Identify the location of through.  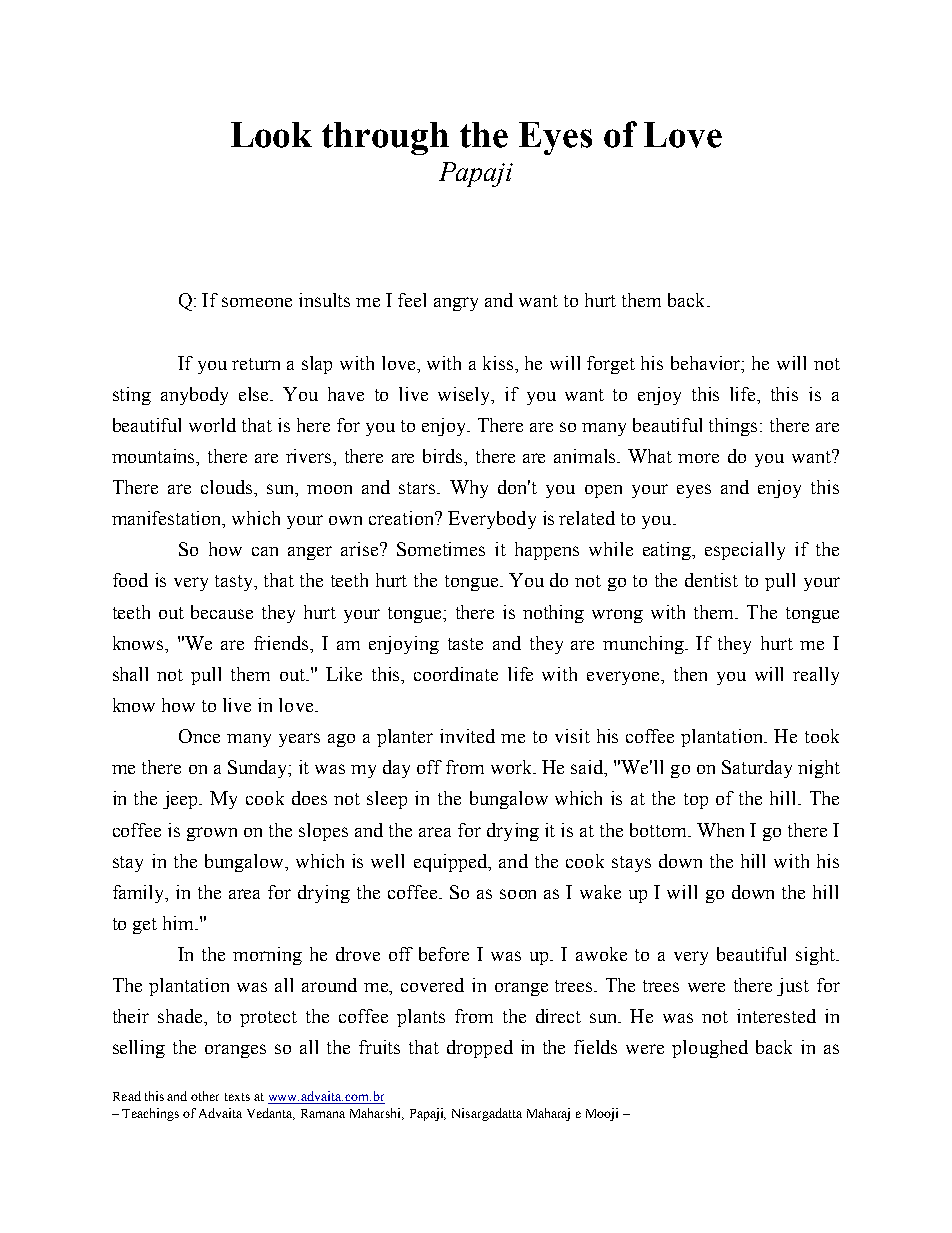
(385, 138).
